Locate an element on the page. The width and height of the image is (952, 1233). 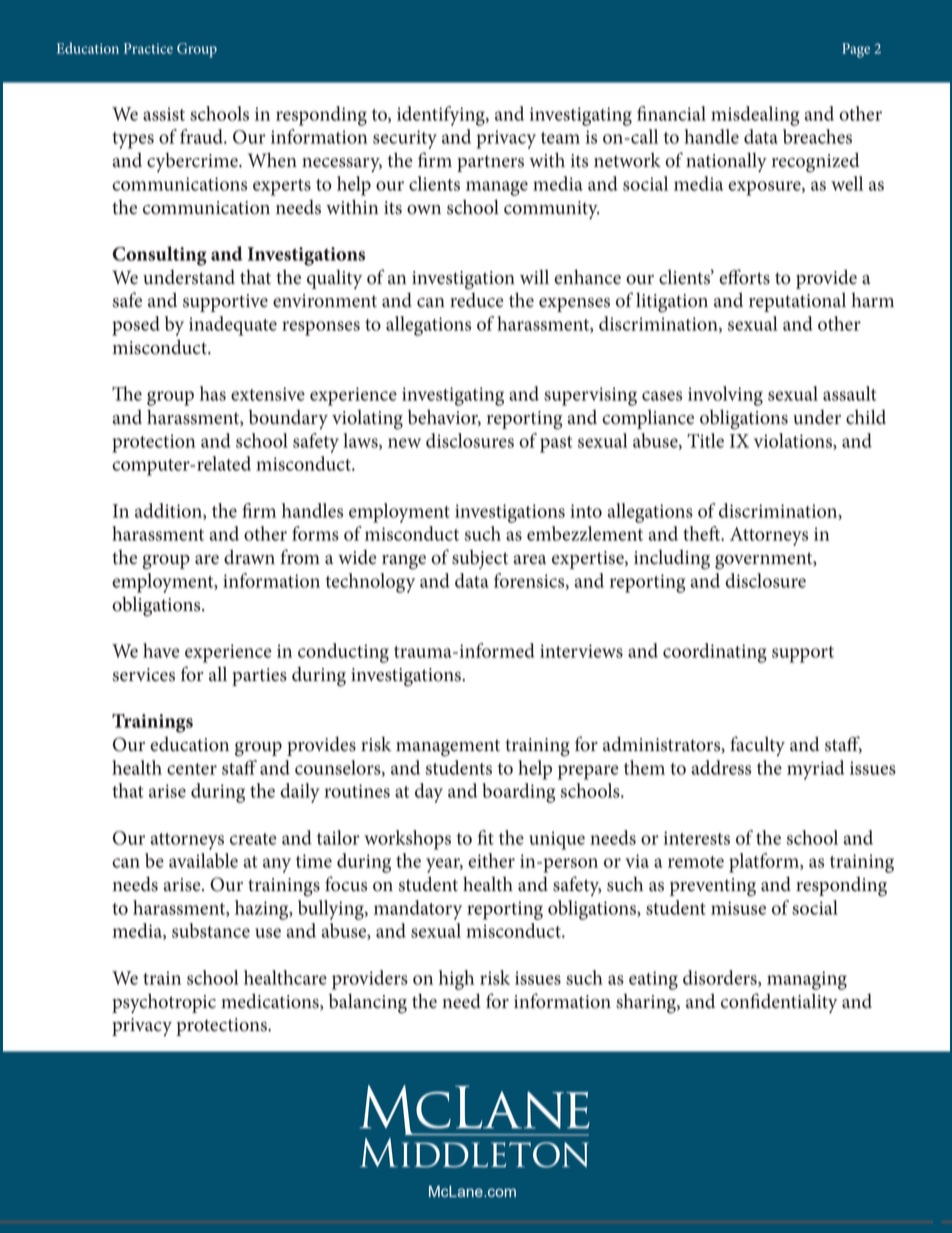
substance is located at coordinates (211, 930).
